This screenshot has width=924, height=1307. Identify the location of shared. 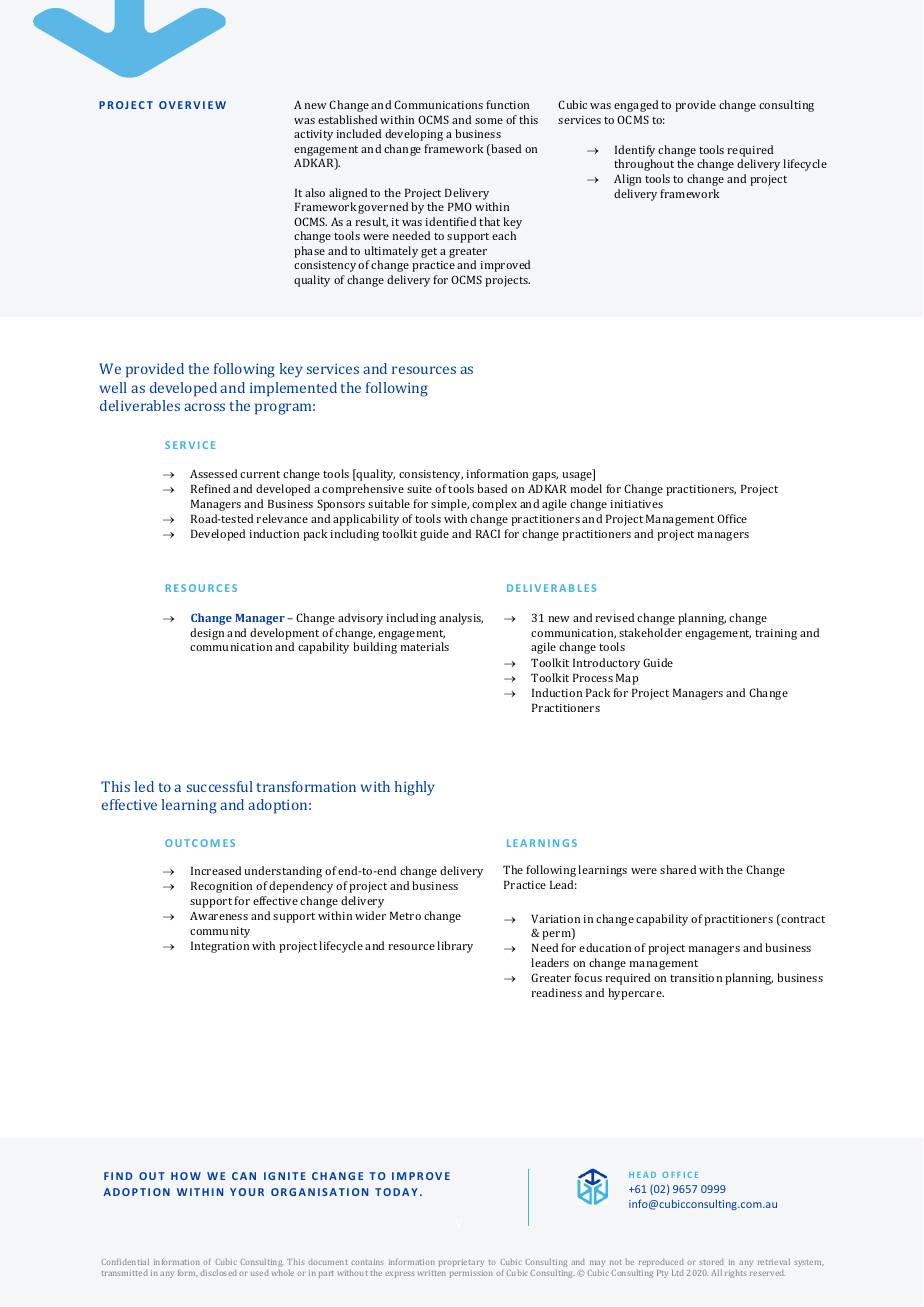
(678, 869).
